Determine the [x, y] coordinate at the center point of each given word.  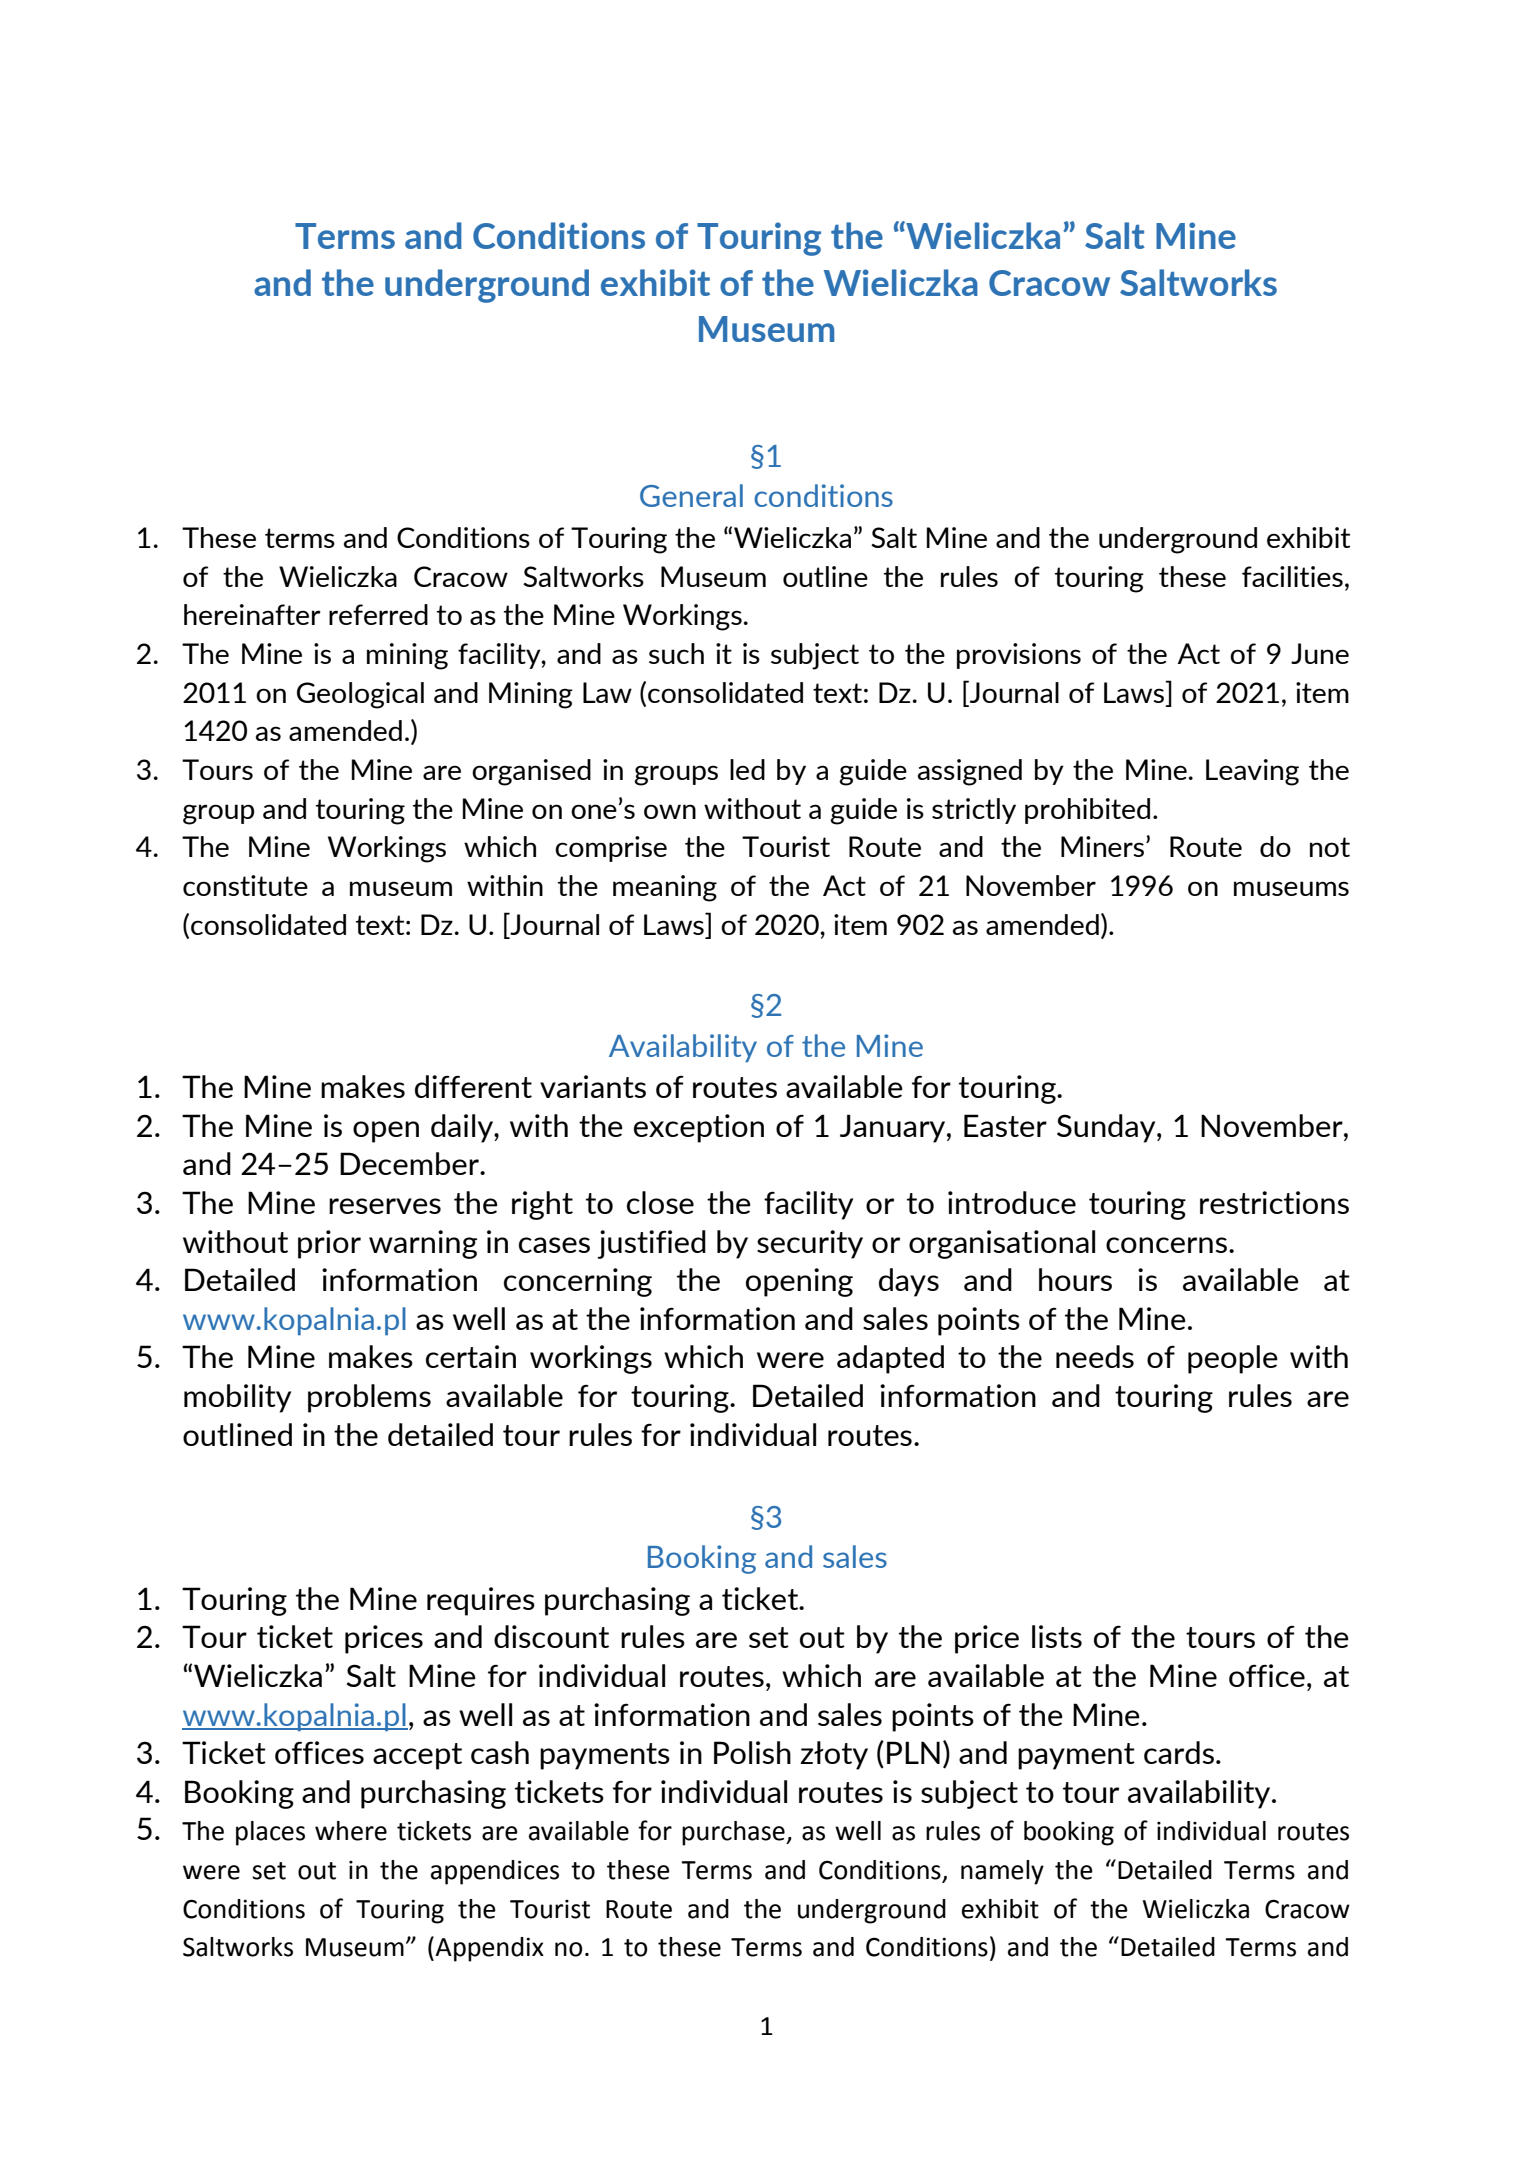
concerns [1166, 1245]
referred [378, 614]
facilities [1292, 576]
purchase [734, 1833]
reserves [385, 1206]
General [691, 495]
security [810, 1244]
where [351, 1831]
